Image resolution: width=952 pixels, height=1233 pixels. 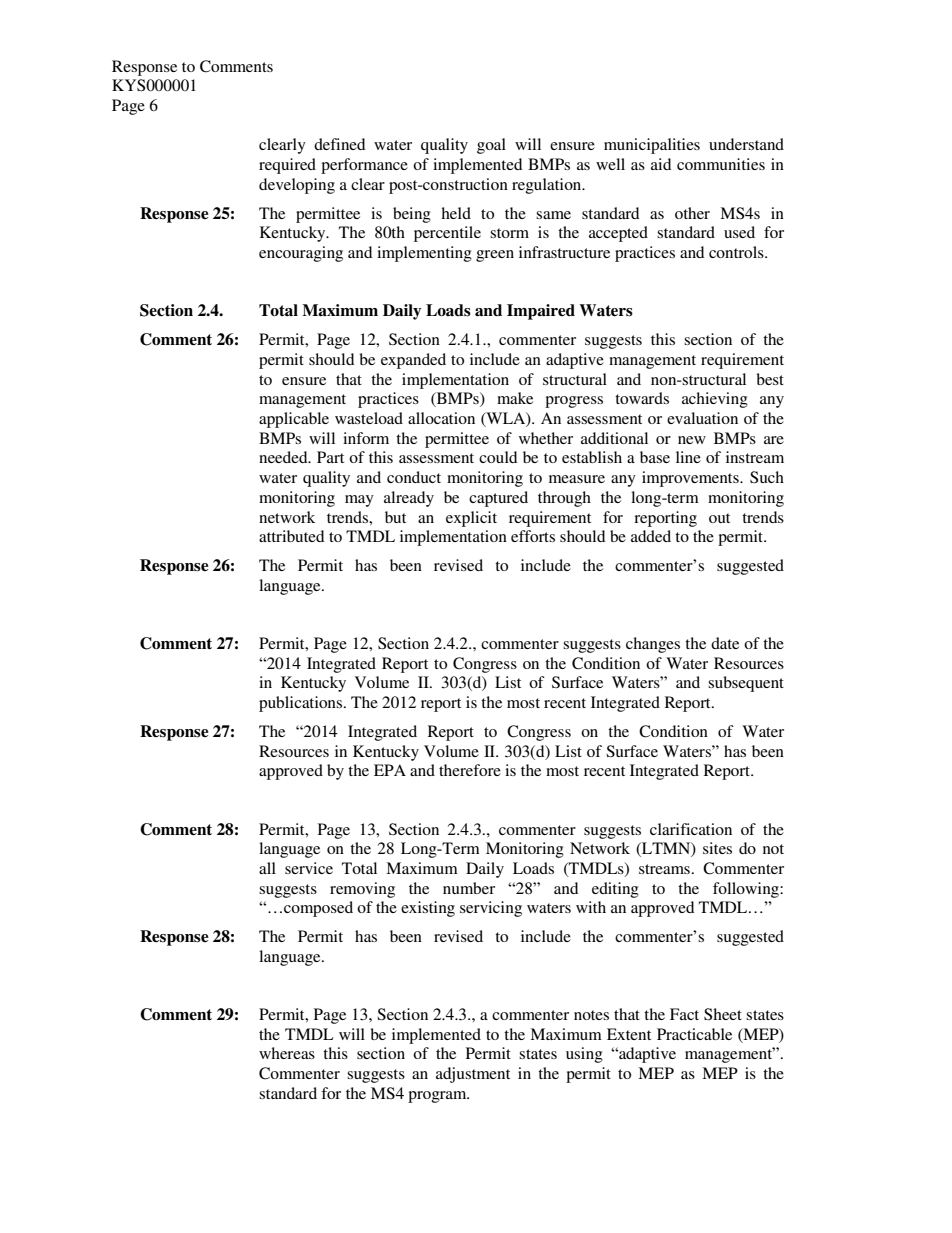 What do you see at coordinates (364, 166) in the image?
I see `performance` at bounding box center [364, 166].
